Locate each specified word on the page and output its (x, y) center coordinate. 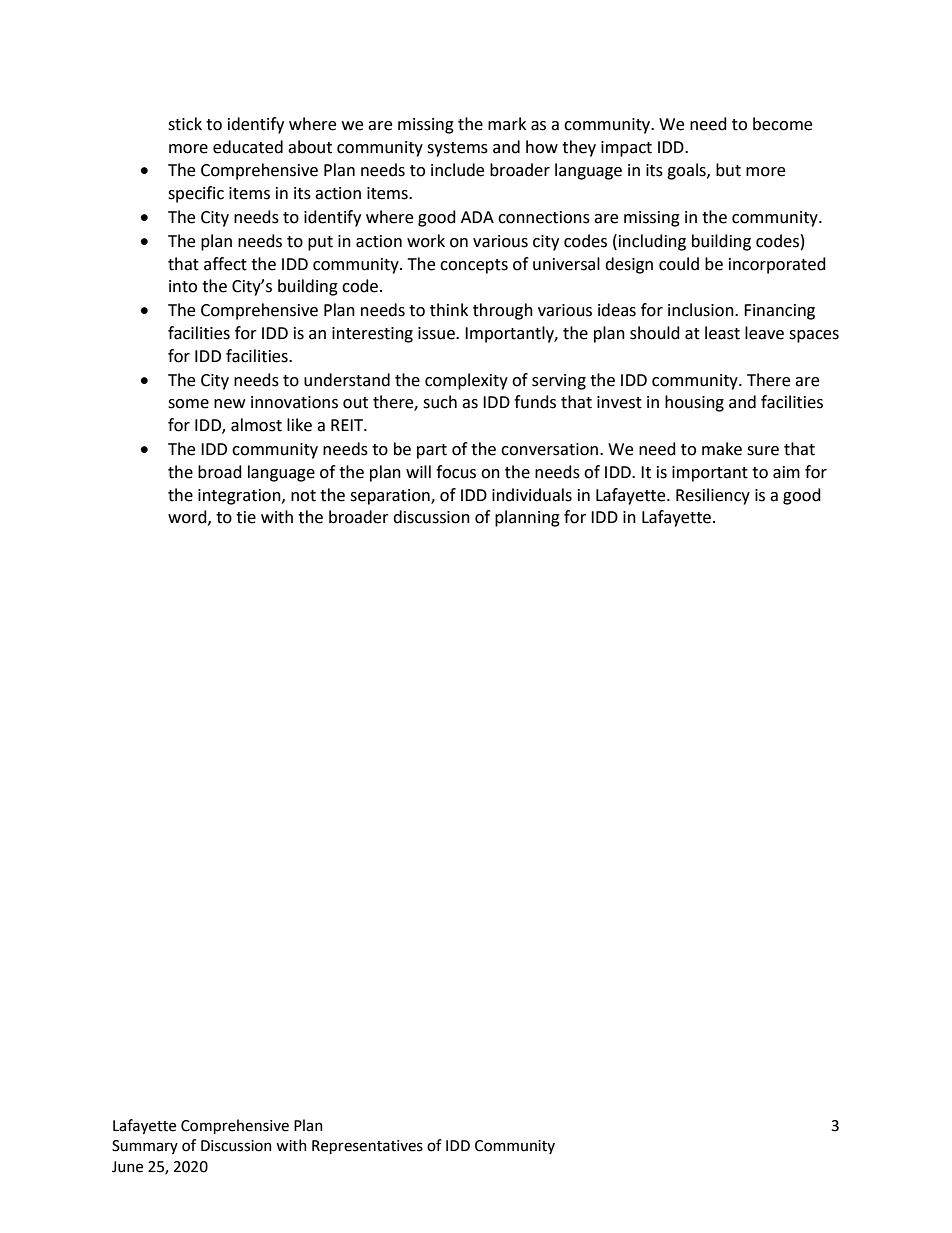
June (127, 1167)
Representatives (367, 1147)
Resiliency (713, 496)
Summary (145, 1147)
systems (457, 149)
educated (248, 147)
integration (240, 497)
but (728, 170)
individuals (532, 495)
